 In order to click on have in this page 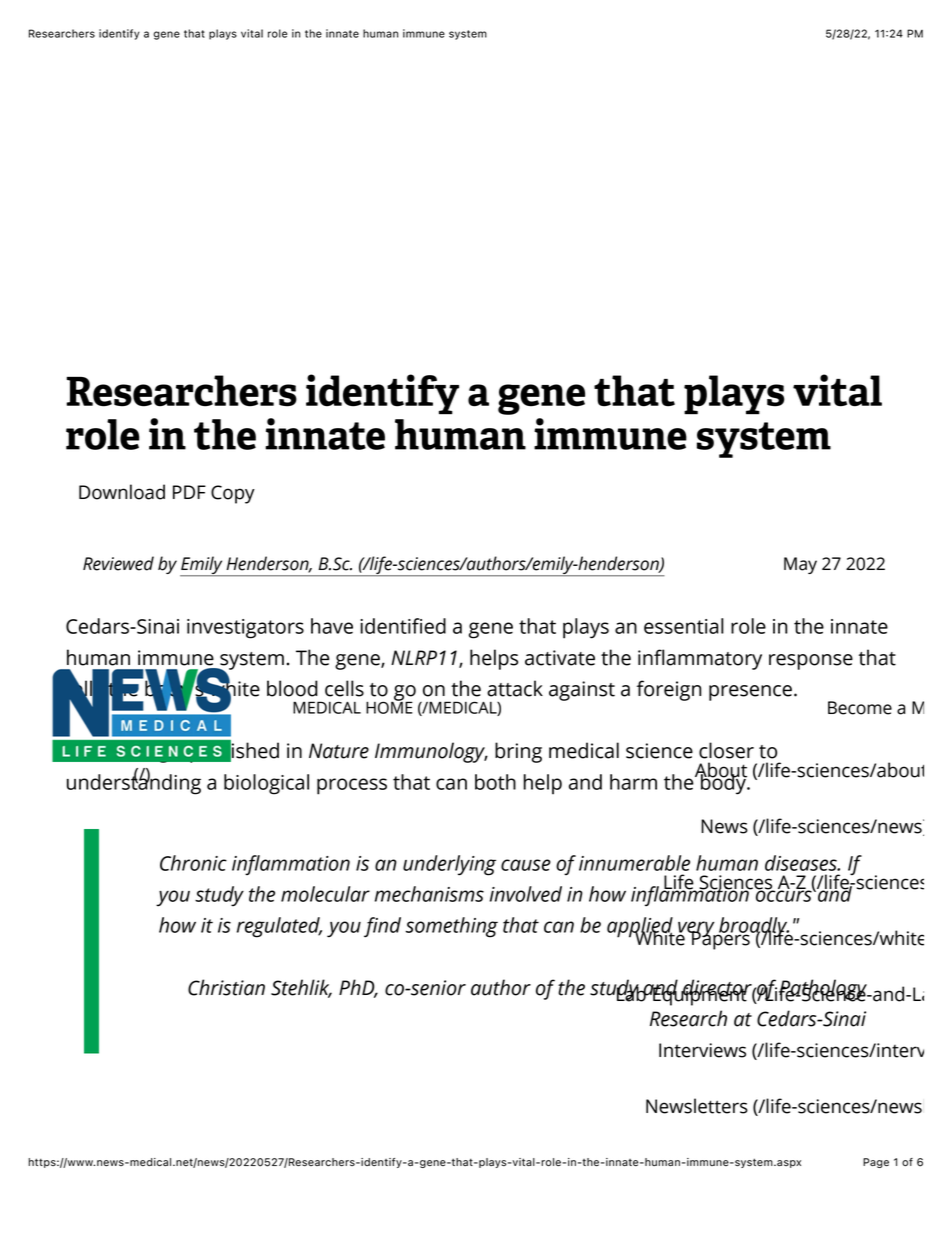, I will do `click(332, 626)`.
